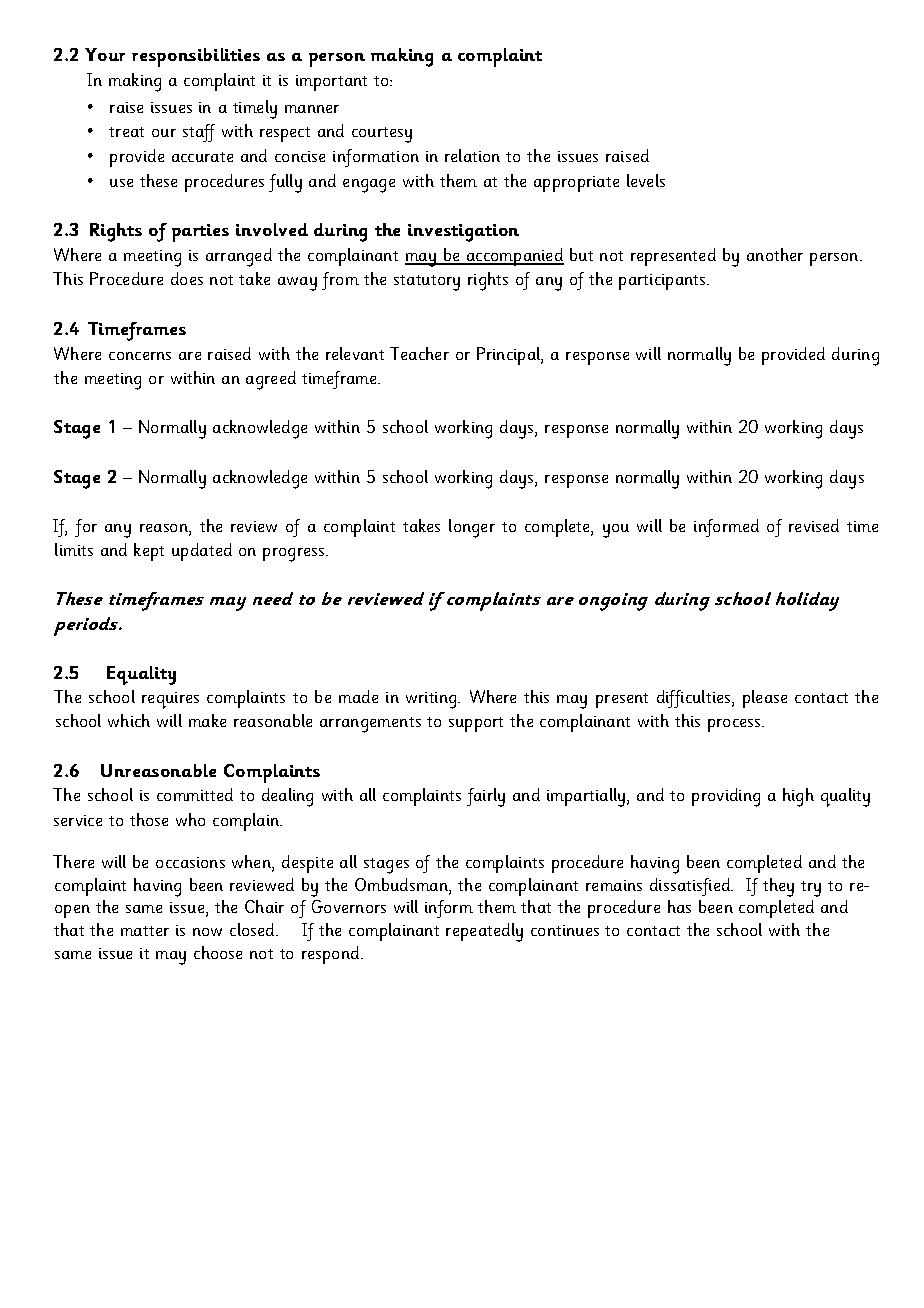  What do you see at coordinates (663, 282) in the screenshot?
I see `participants` at bounding box center [663, 282].
